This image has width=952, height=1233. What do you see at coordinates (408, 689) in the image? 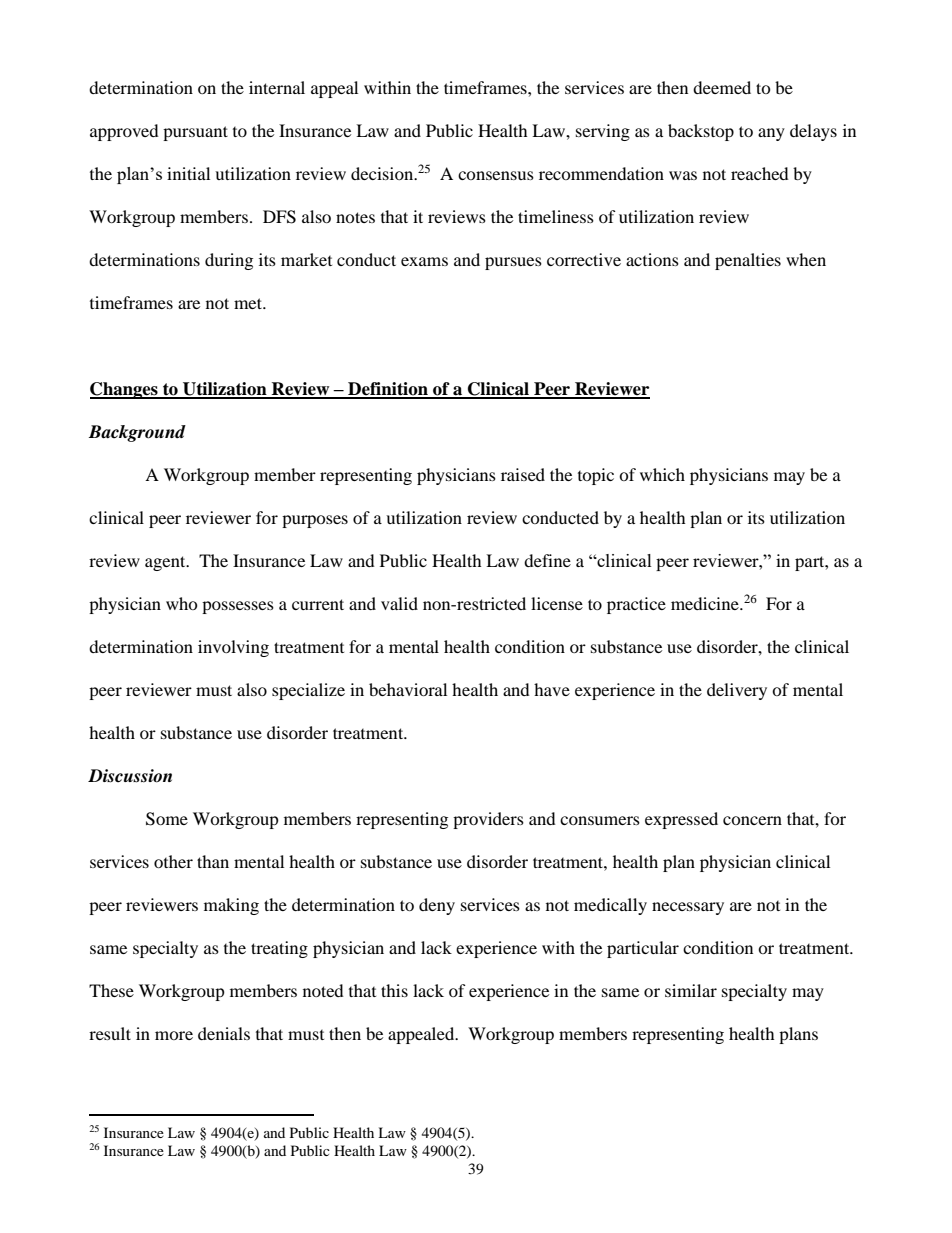
I see `behavioral` at bounding box center [408, 689].
